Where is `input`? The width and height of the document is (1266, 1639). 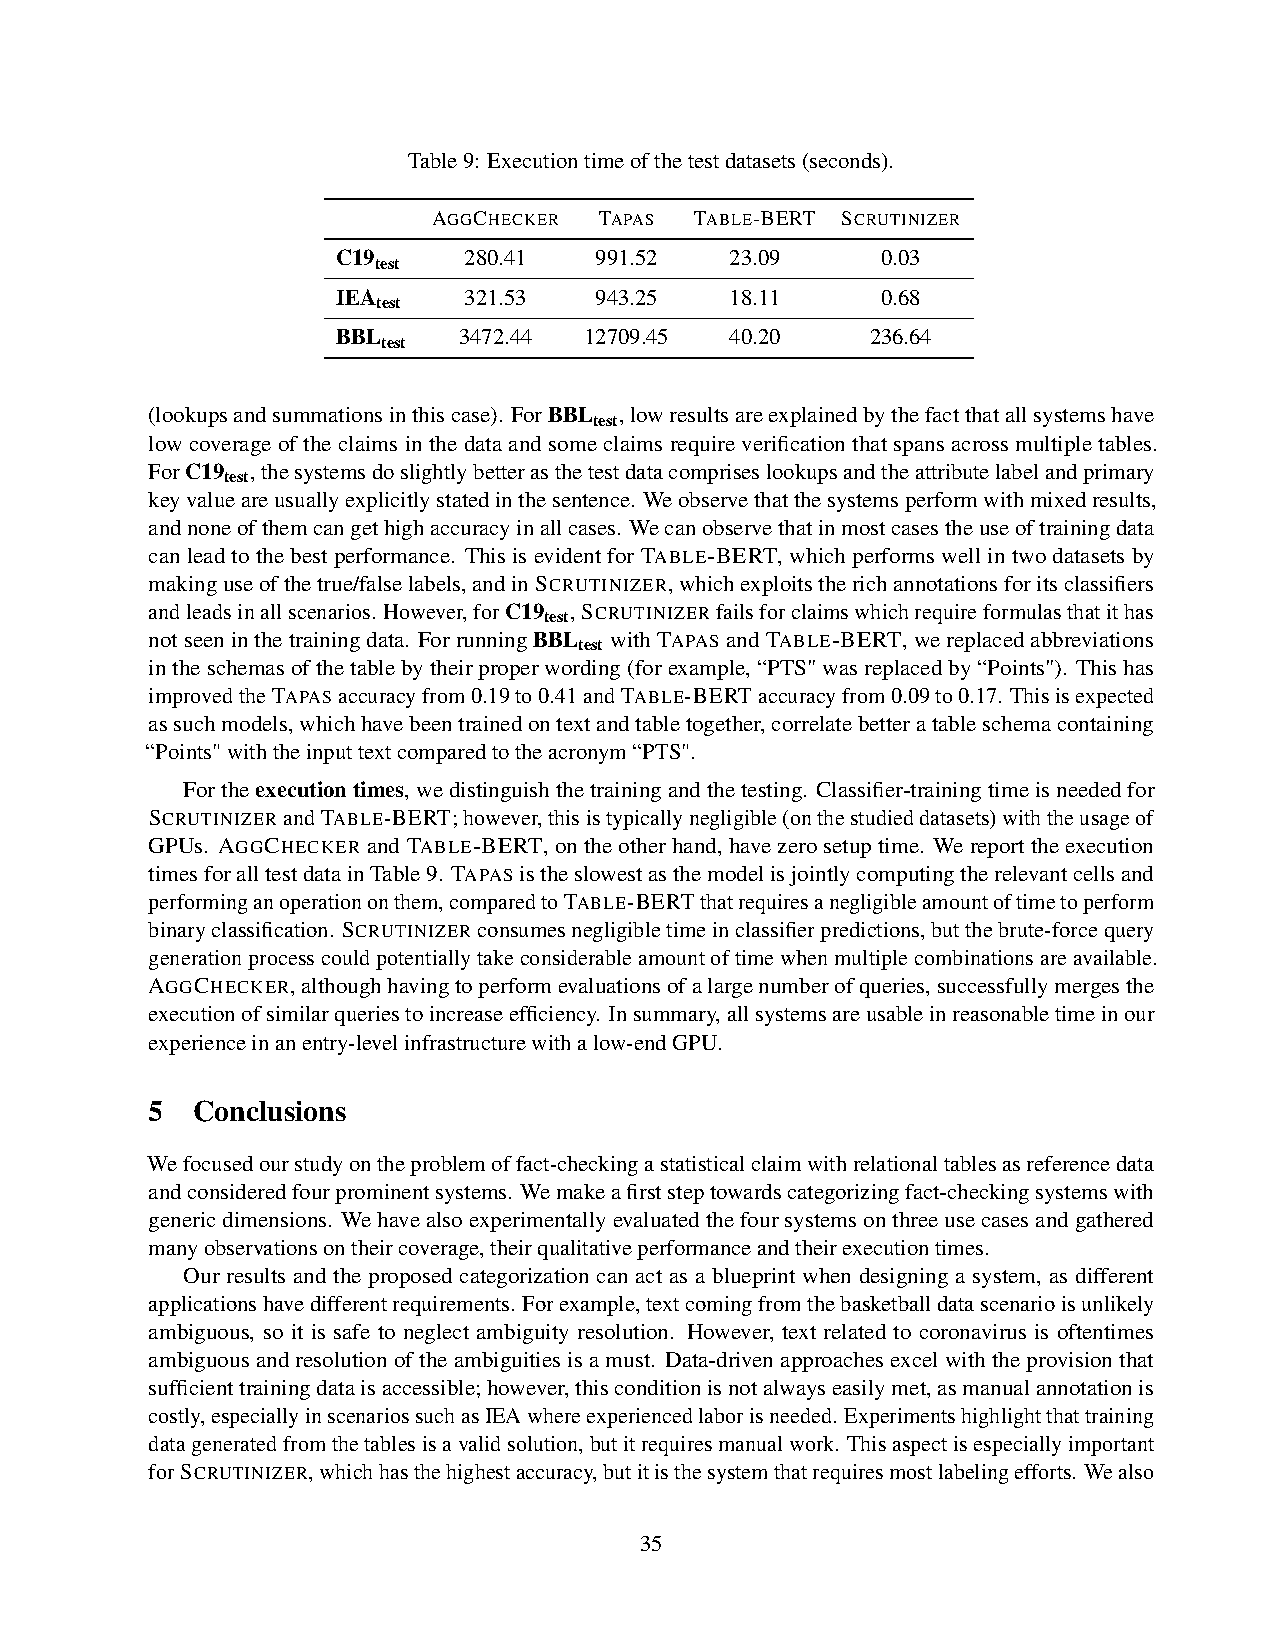 input is located at coordinates (329, 754).
